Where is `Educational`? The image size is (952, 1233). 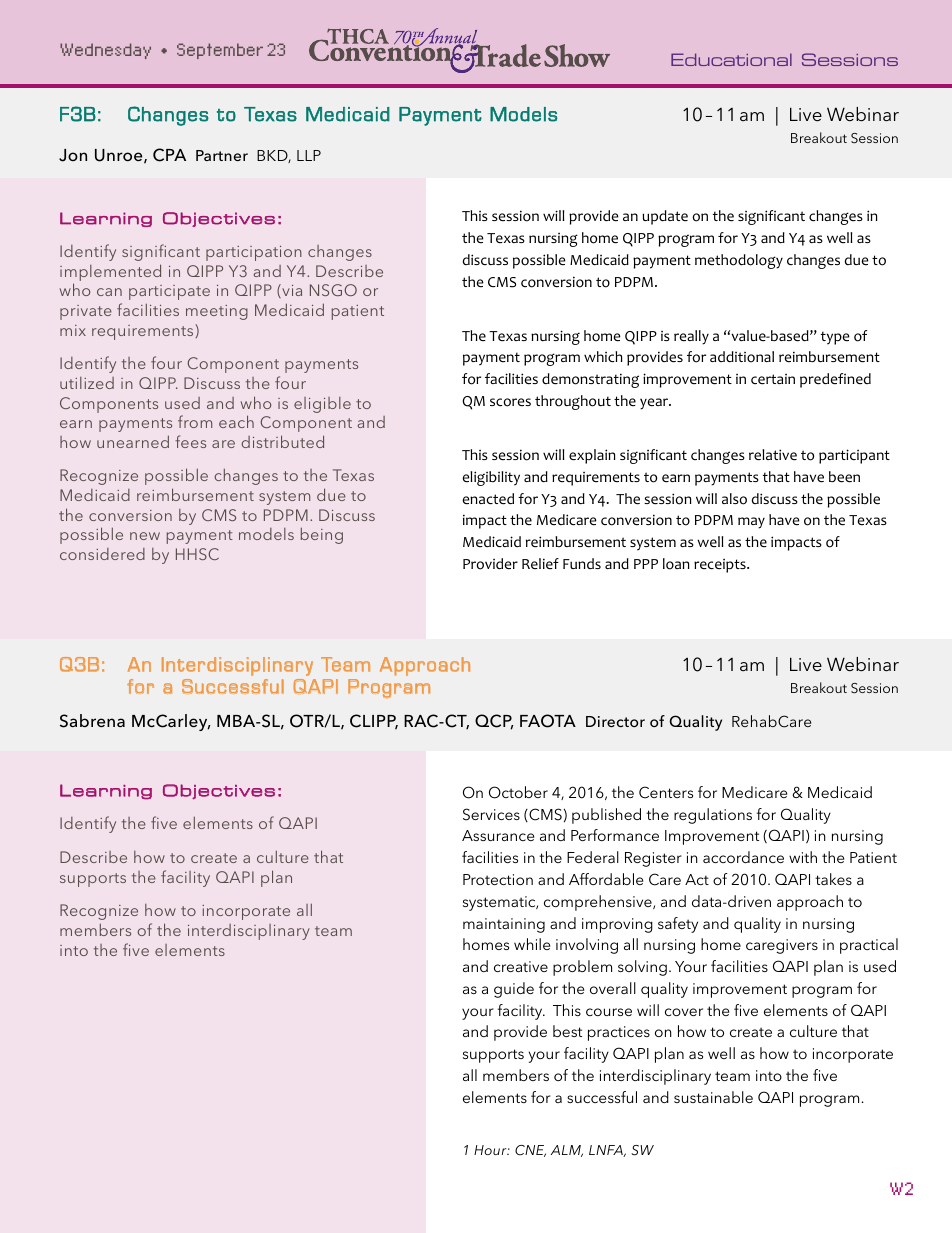
Educational is located at coordinates (731, 59).
